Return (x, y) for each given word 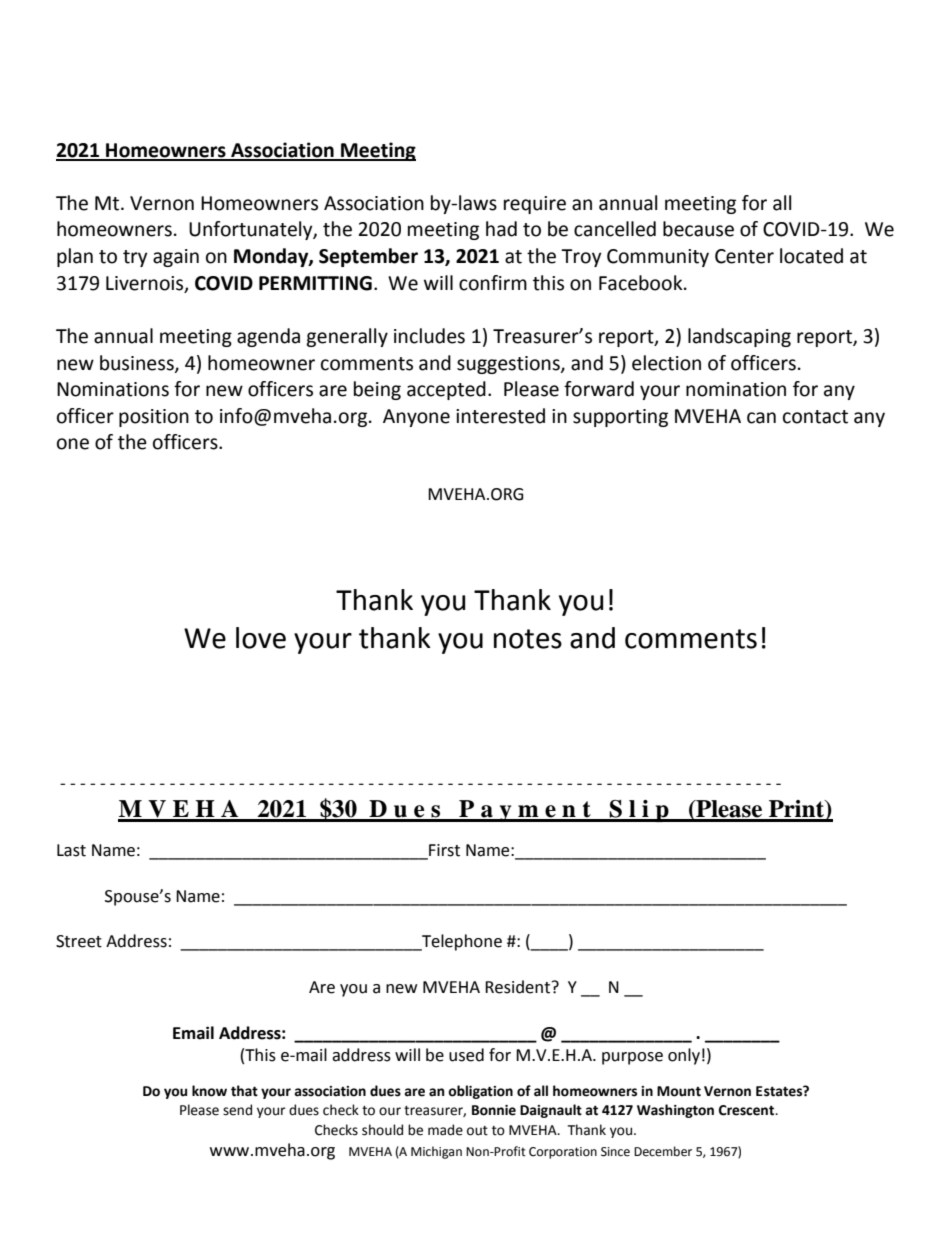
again (176, 258)
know (209, 1091)
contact (815, 417)
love (261, 638)
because (698, 229)
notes (528, 639)
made (445, 1130)
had (501, 229)
